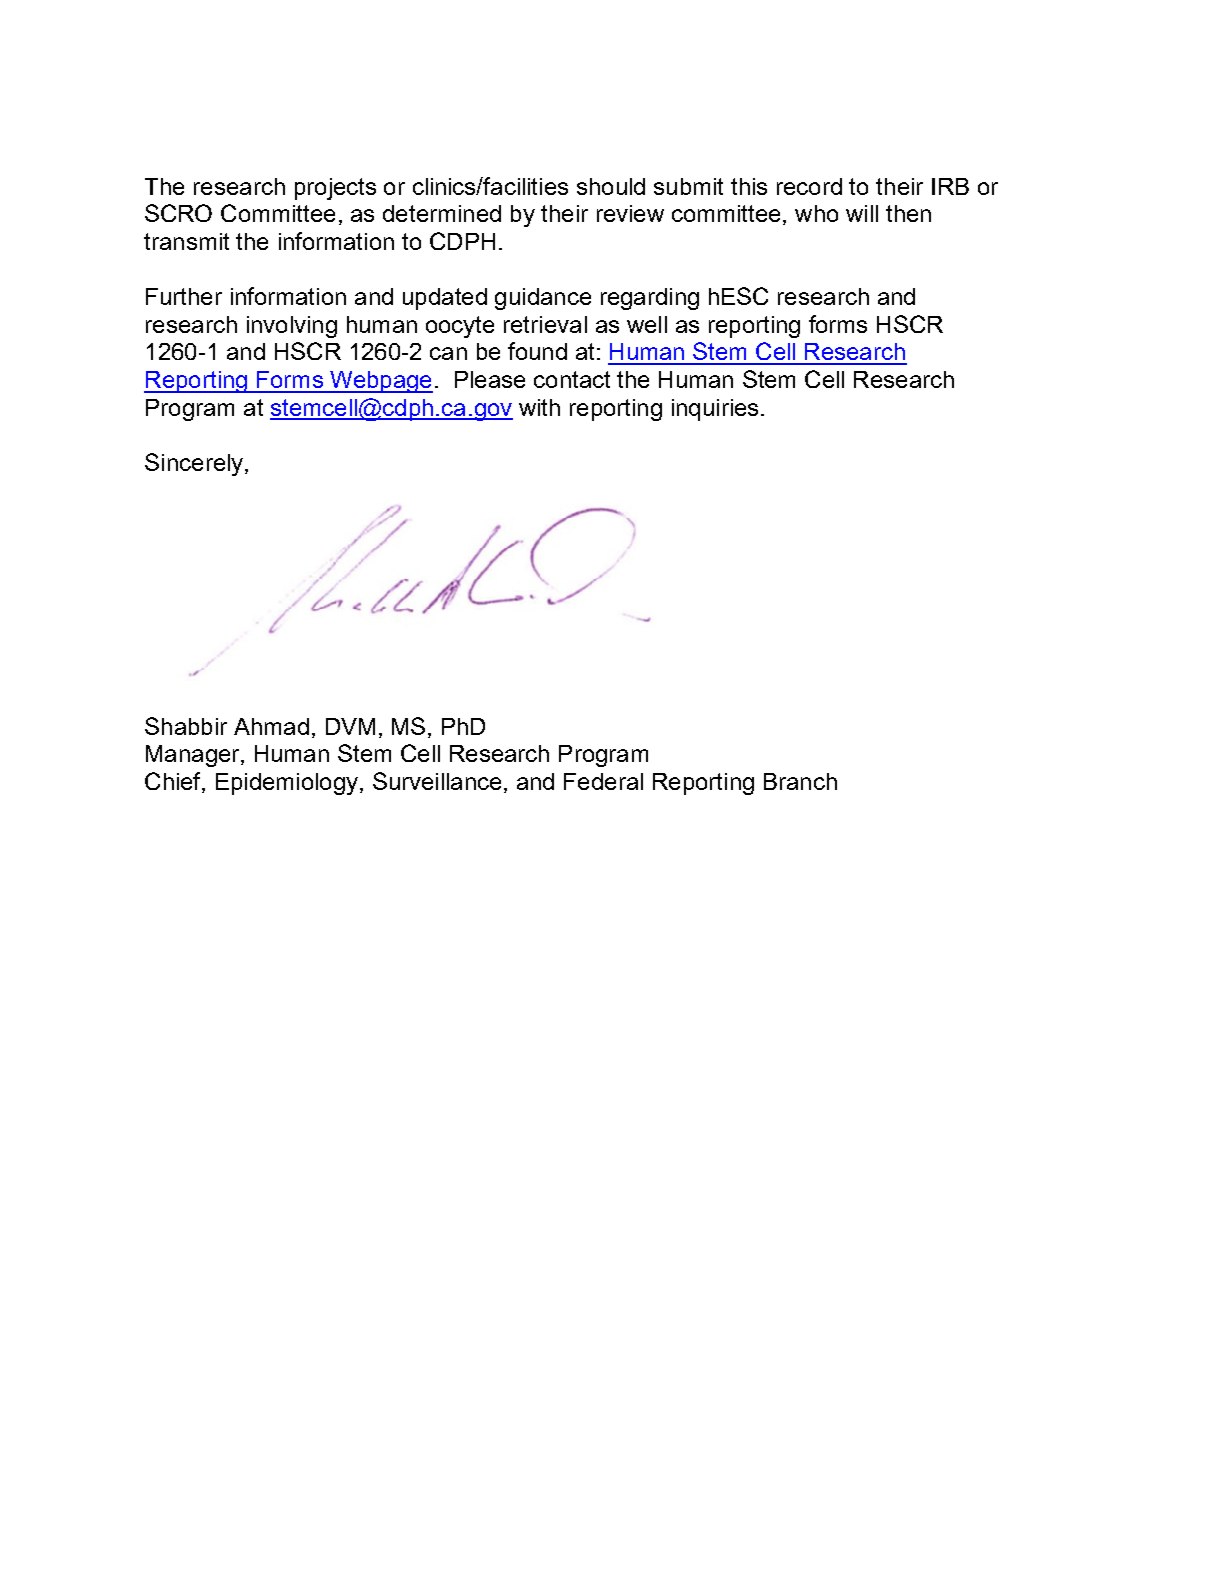 The image size is (1226, 1587). Describe the element at coordinates (800, 781) in the image. I see `Branch` at that location.
